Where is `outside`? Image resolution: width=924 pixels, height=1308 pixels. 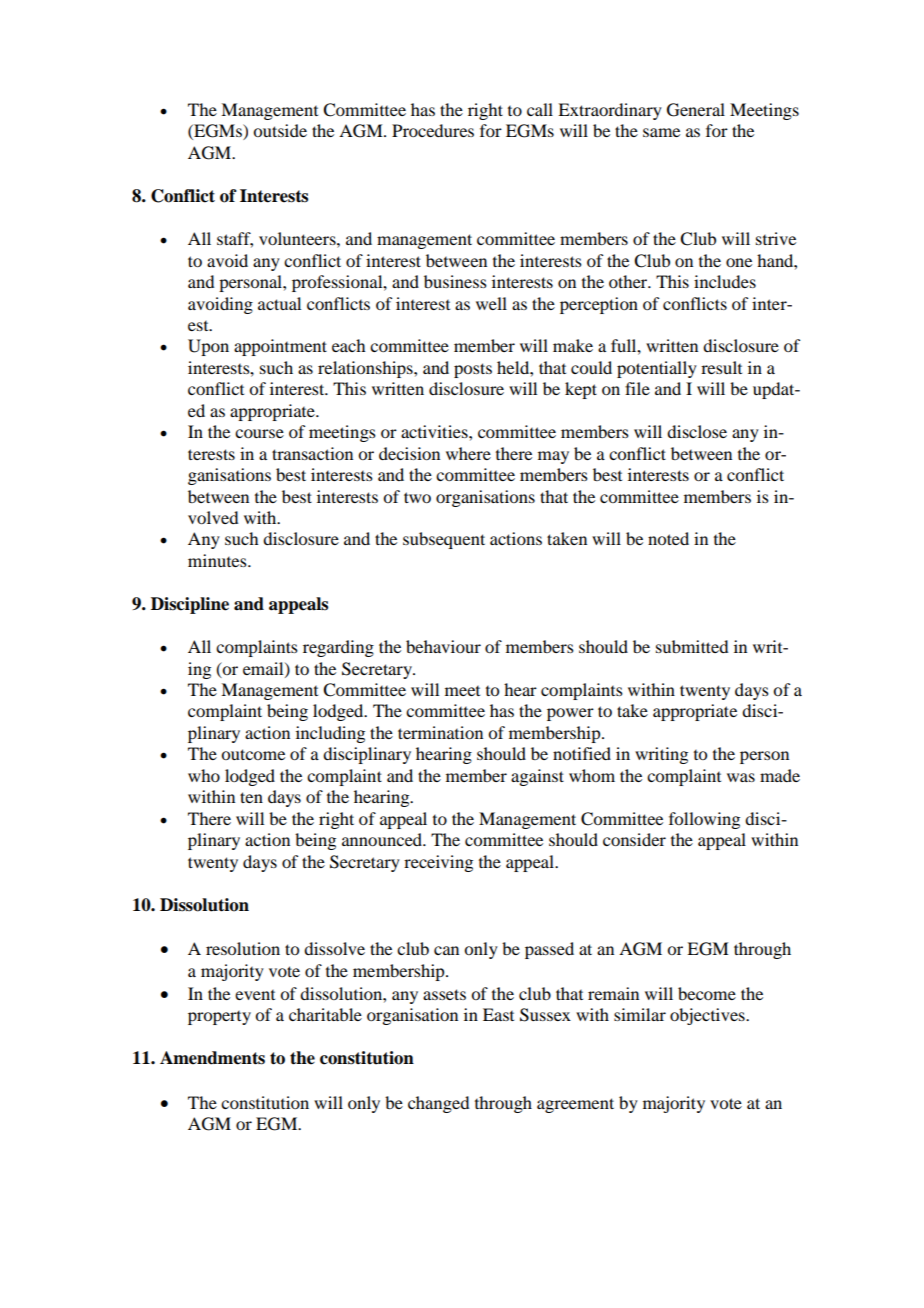
outside is located at coordinates (280, 130).
